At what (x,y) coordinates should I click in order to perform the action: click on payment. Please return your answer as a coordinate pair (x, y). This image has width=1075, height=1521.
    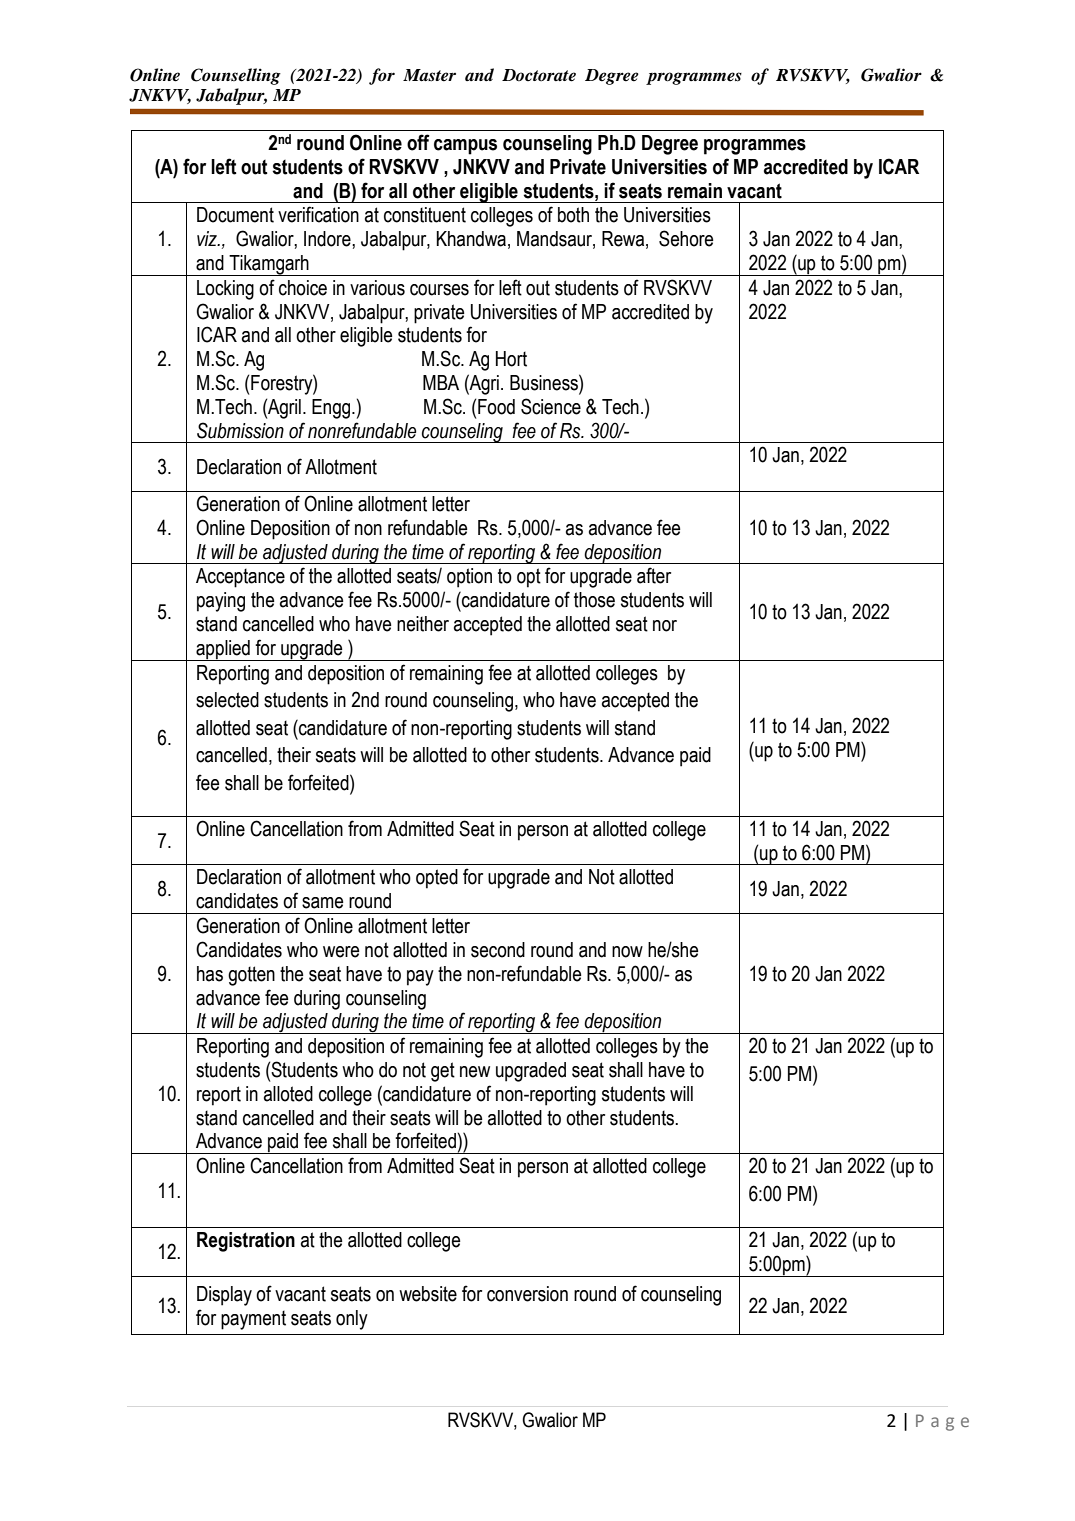
    Looking at the image, I should click on (253, 1320).
